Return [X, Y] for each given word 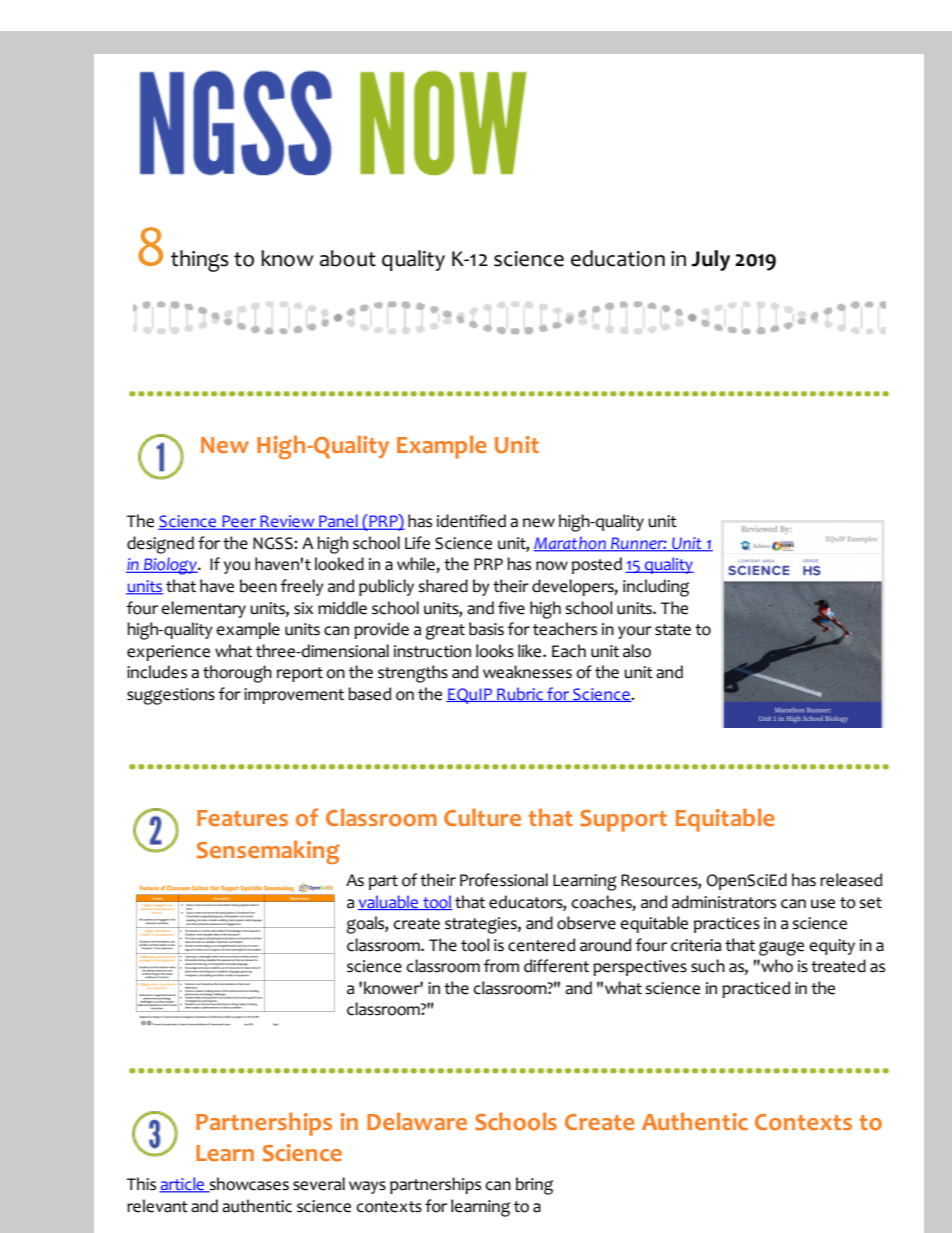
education [618, 258]
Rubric [520, 694]
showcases [248, 1185]
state [673, 630]
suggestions [171, 696]
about [348, 258]
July [710, 260]
